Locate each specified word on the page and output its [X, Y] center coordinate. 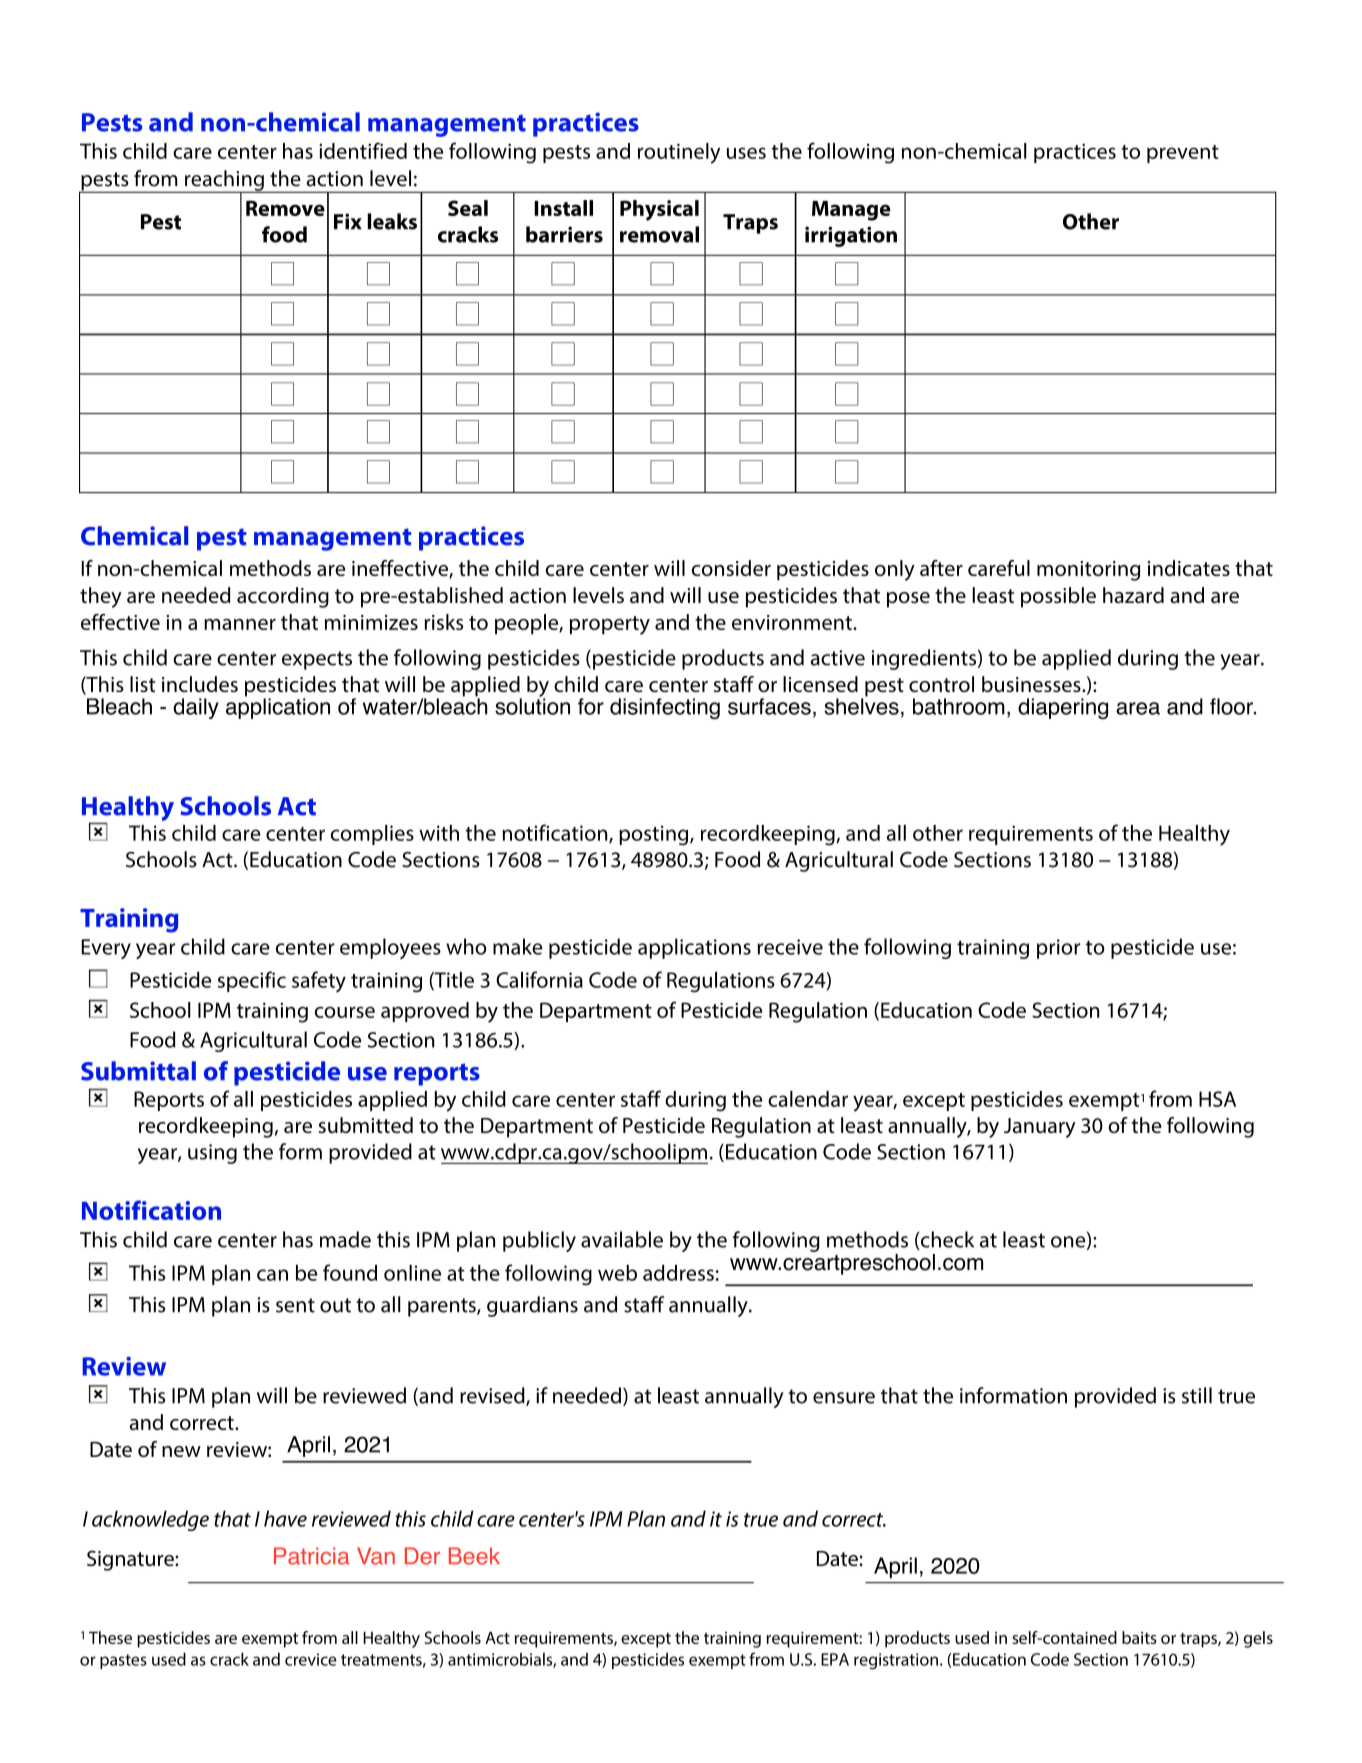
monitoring [1088, 571]
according [283, 597]
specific [252, 981]
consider [731, 568]
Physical [659, 210]
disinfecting [665, 708]
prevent [1183, 154]
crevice [311, 1659]
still [1197, 1395]
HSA [1217, 1099]
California [539, 979]
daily [196, 708]
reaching [224, 181]
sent [295, 1305]
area [1138, 708]
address [678, 1273]
